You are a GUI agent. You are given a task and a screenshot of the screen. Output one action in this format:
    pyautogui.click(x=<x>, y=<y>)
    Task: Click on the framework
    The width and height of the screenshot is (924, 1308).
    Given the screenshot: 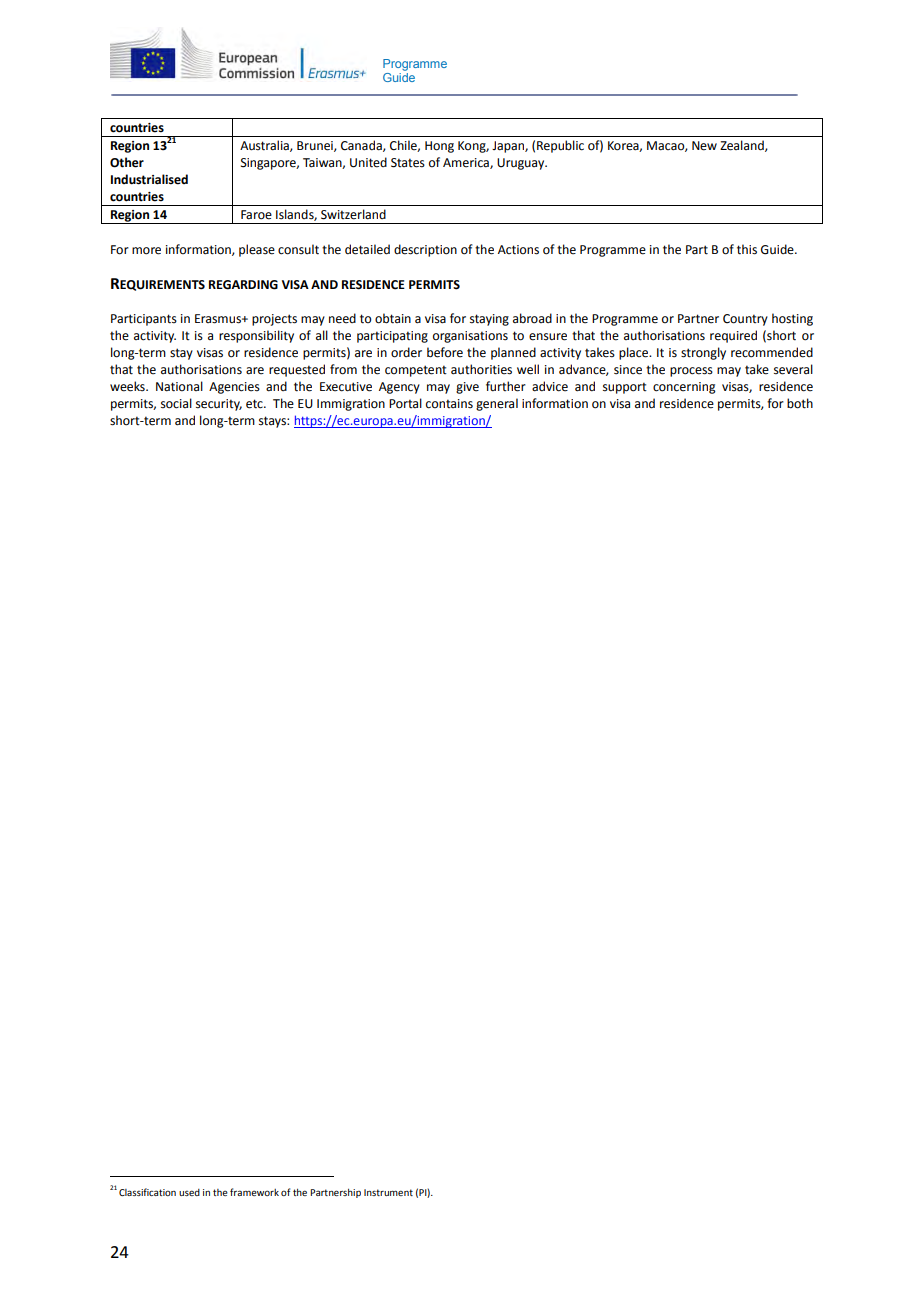 What is the action you would take?
    pyautogui.click(x=254, y=1192)
